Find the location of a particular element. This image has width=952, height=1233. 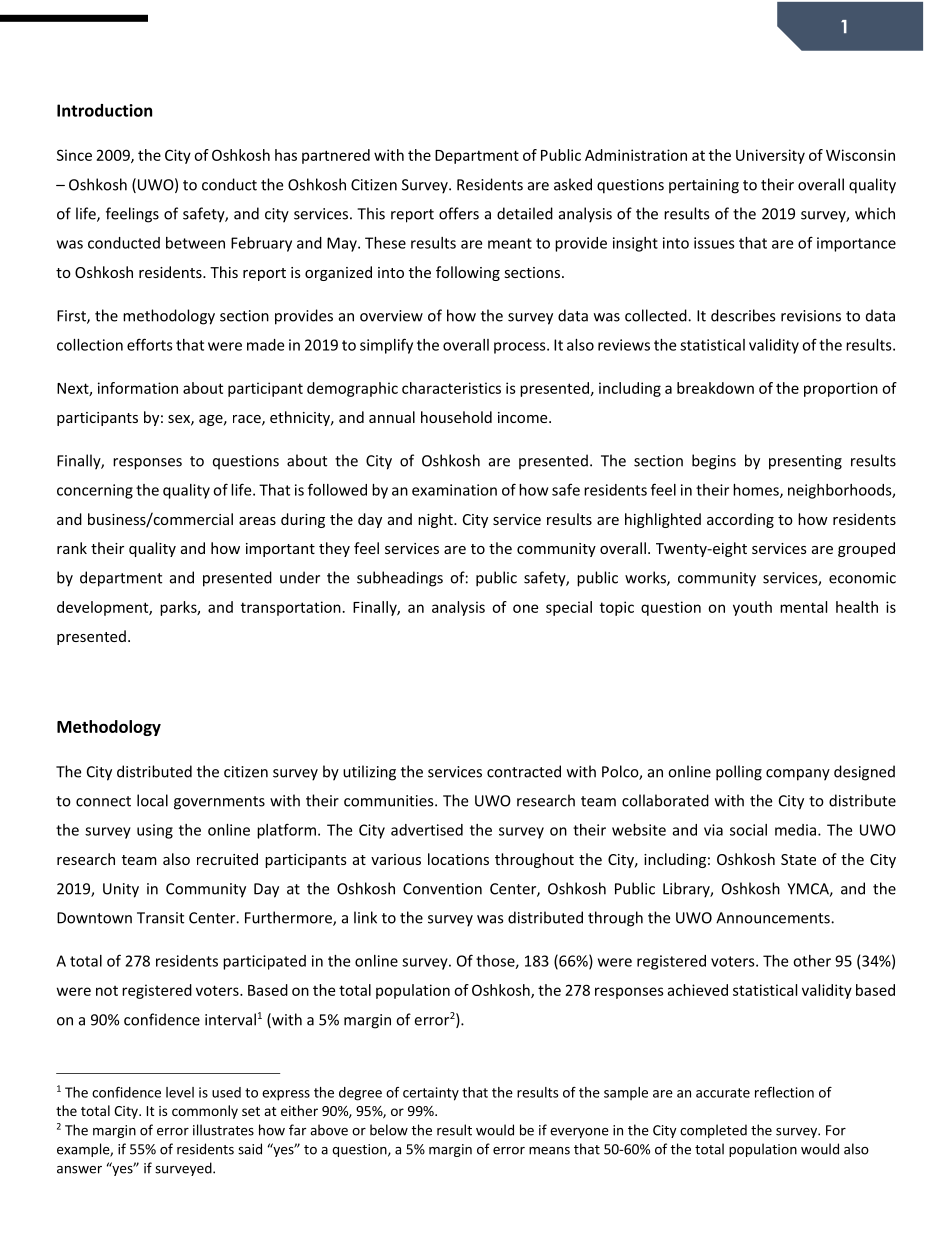

University is located at coordinates (770, 156).
